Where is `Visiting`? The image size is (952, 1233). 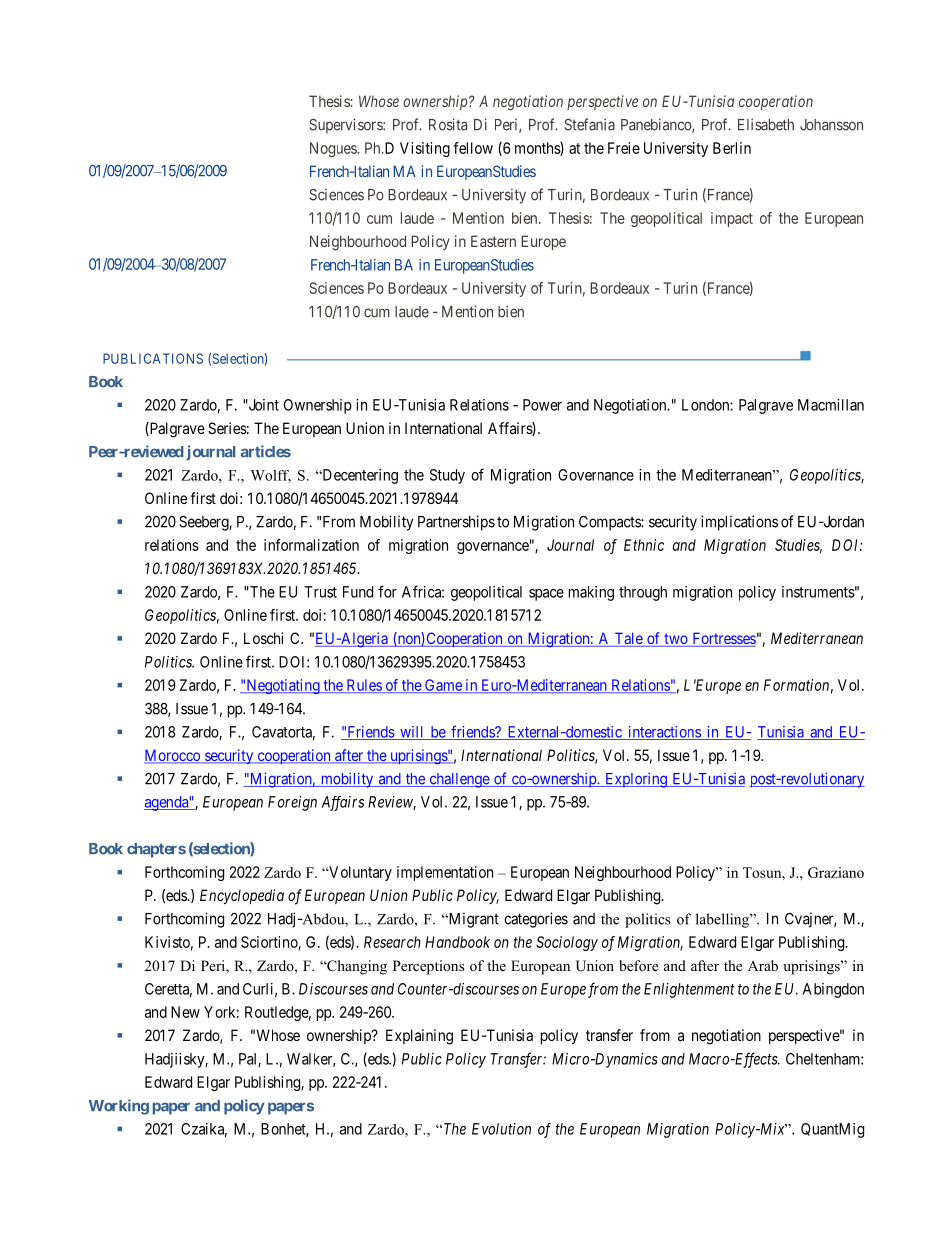 Visiting is located at coordinates (425, 149).
